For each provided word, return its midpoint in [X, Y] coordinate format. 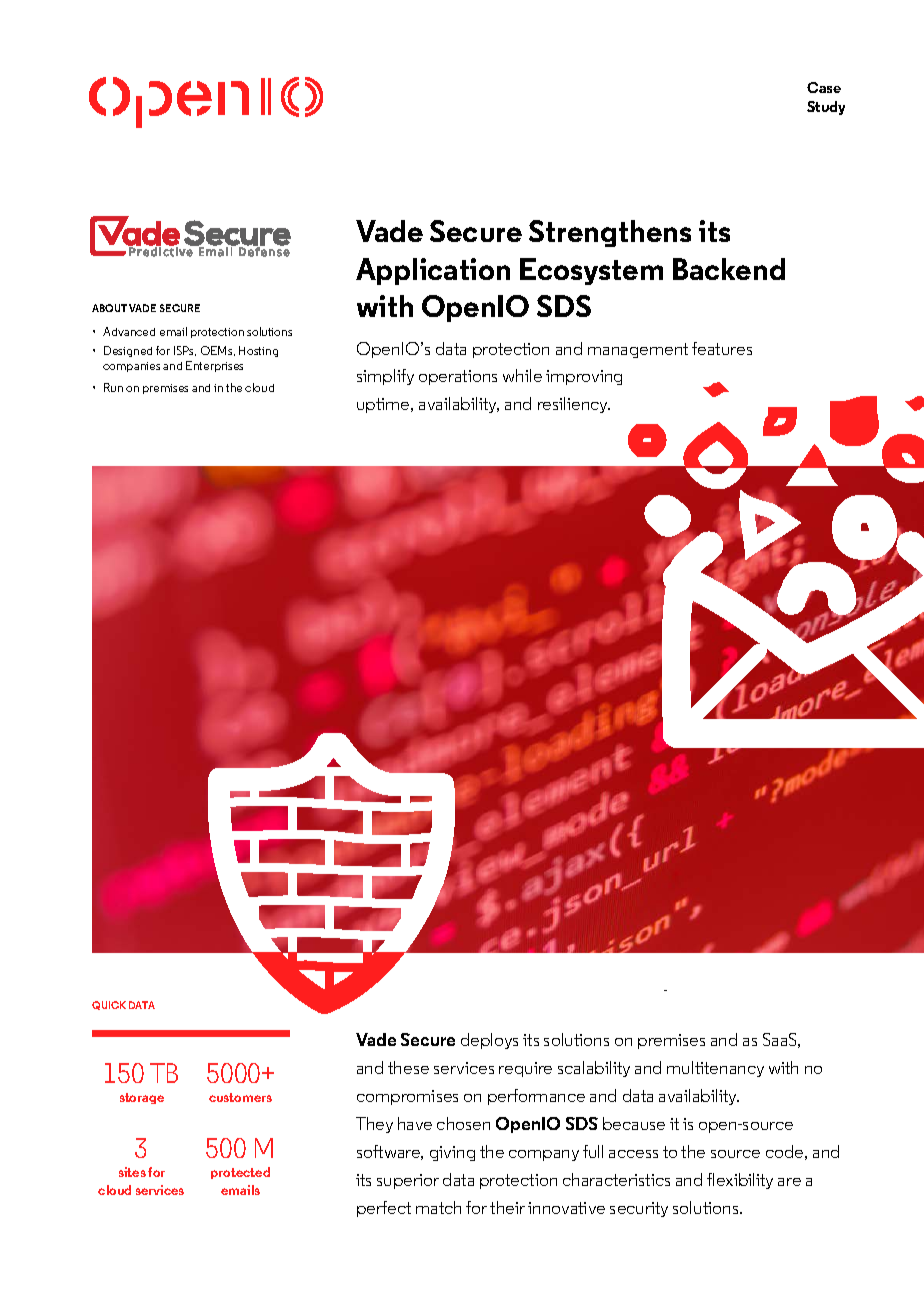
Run [113, 387]
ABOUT [109, 308]
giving [452, 1153]
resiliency [574, 405]
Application [433, 271]
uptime [384, 405]
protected [240, 1173]
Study [826, 108]
